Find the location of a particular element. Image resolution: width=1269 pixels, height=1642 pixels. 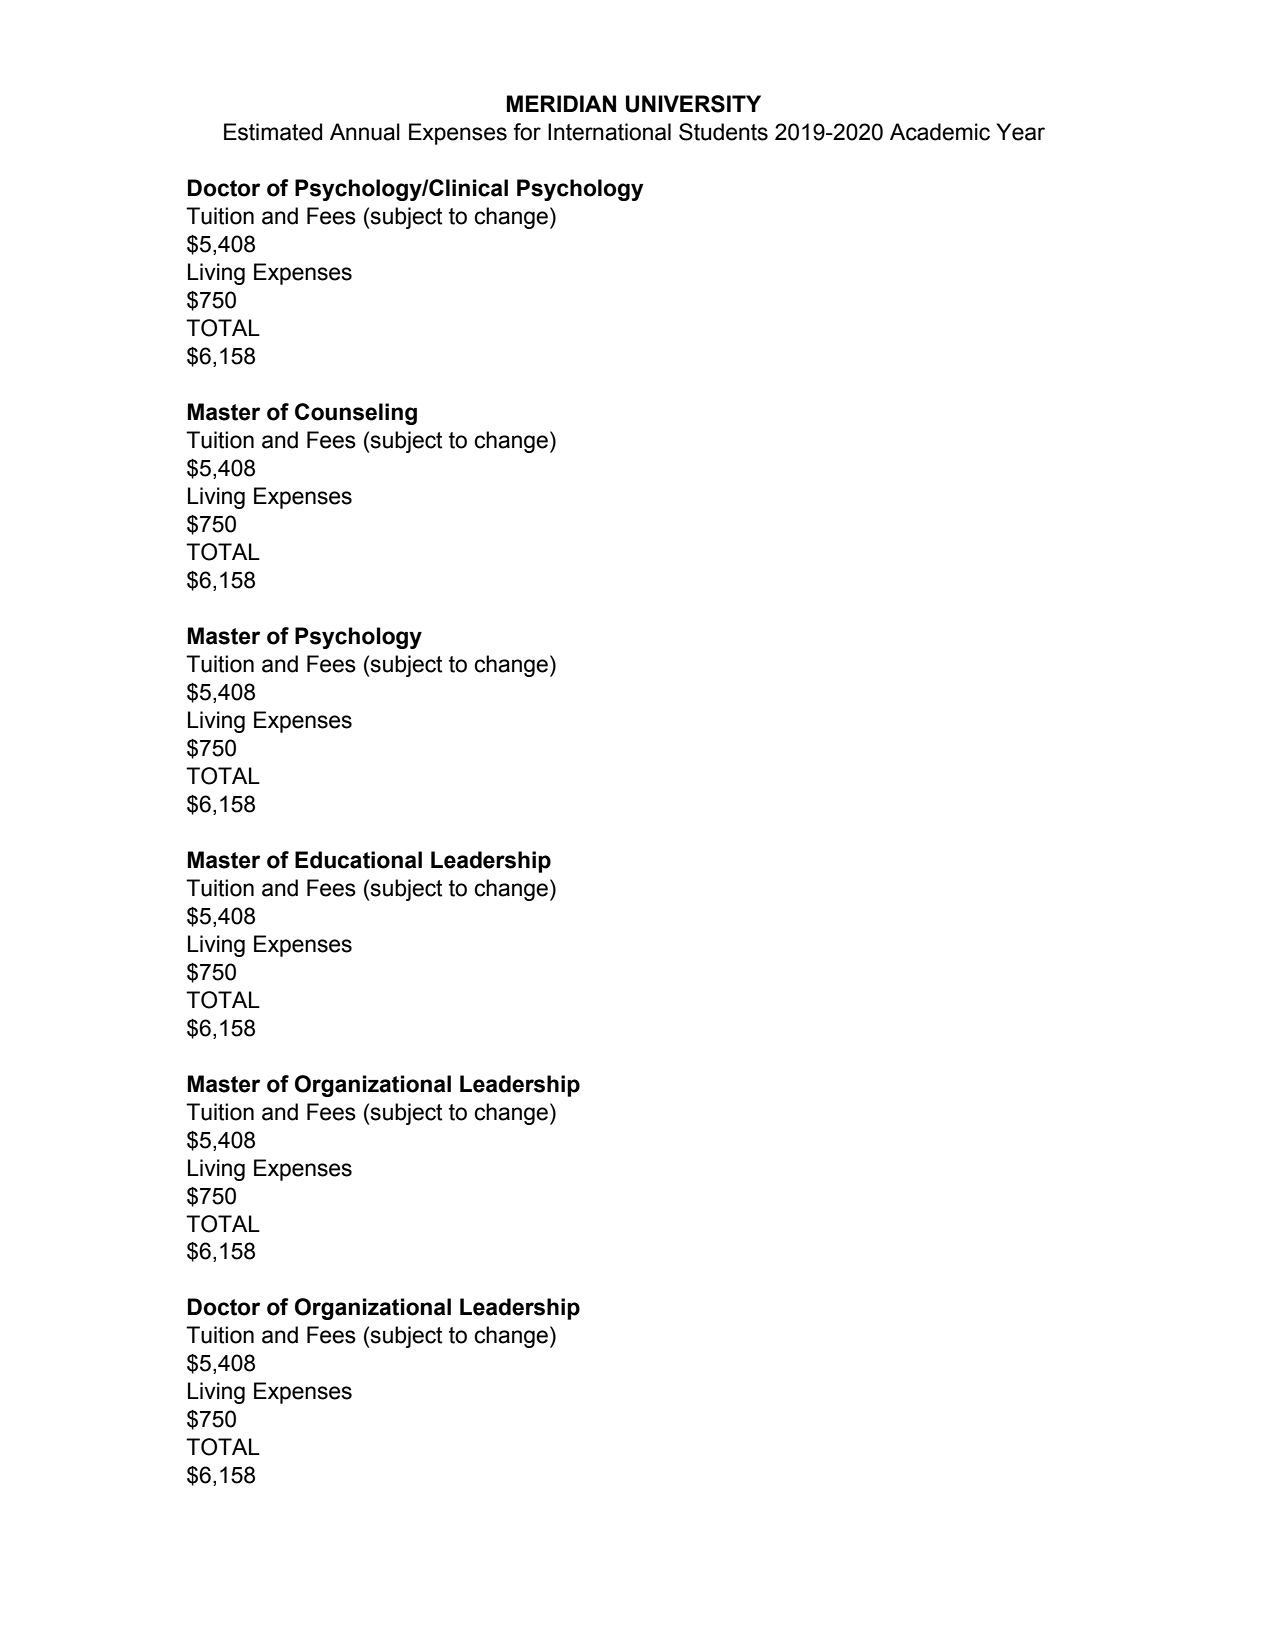

Academic is located at coordinates (940, 132).
